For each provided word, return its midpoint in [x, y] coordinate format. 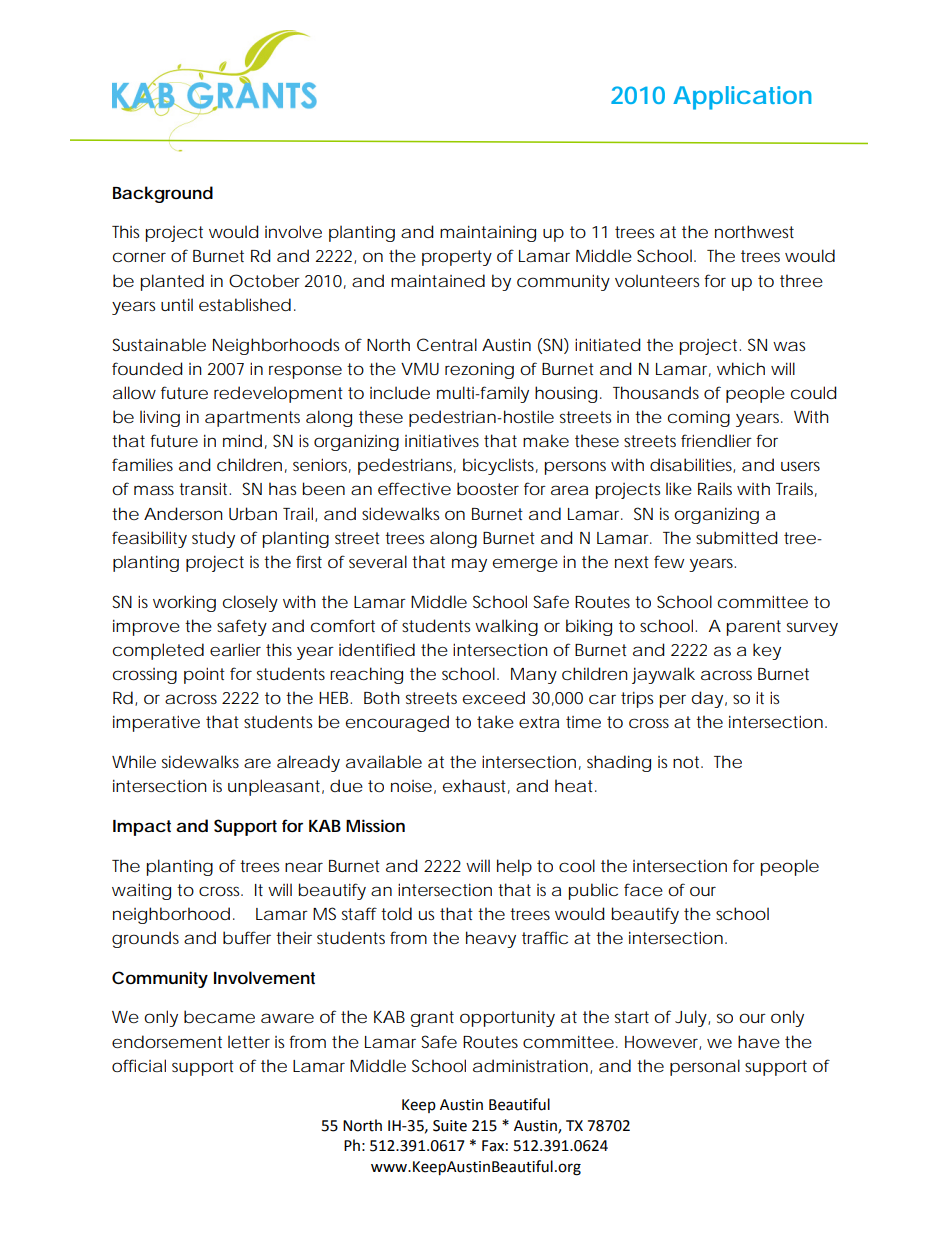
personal [705, 1067]
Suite [450, 1126]
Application [742, 98]
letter [249, 1041]
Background [163, 194]
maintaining [488, 233]
